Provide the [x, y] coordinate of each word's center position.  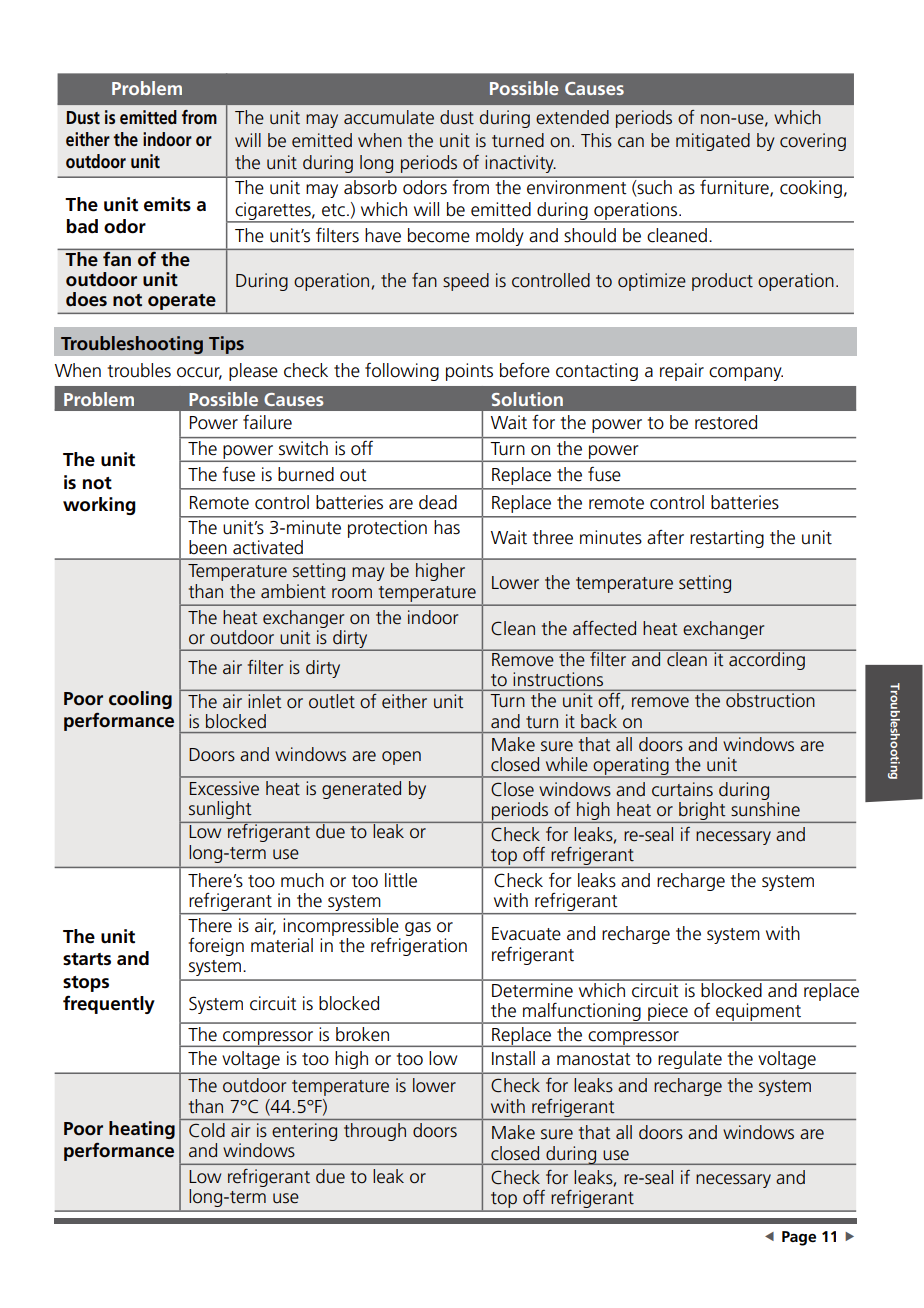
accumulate [389, 117]
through [375, 1132]
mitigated [713, 142]
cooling [140, 700]
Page [799, 1238]
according [767, 660]
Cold [207, 1130]
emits [167, 204]
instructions [558, 679]
